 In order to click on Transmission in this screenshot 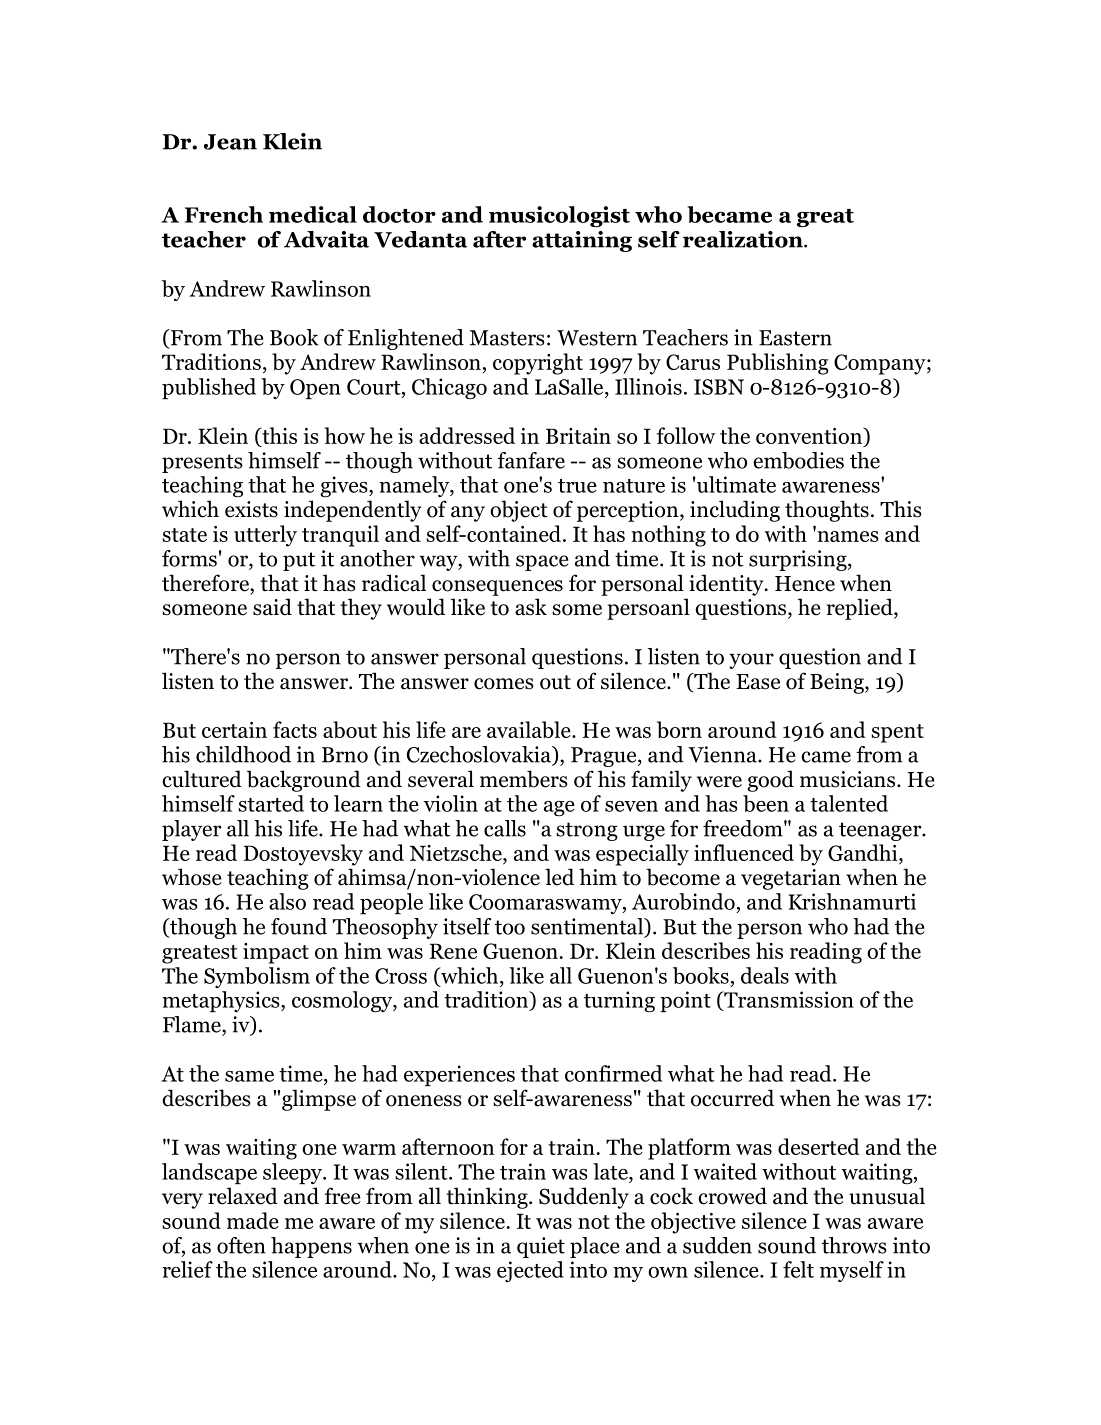, I will do `click(788, 1000)`.
